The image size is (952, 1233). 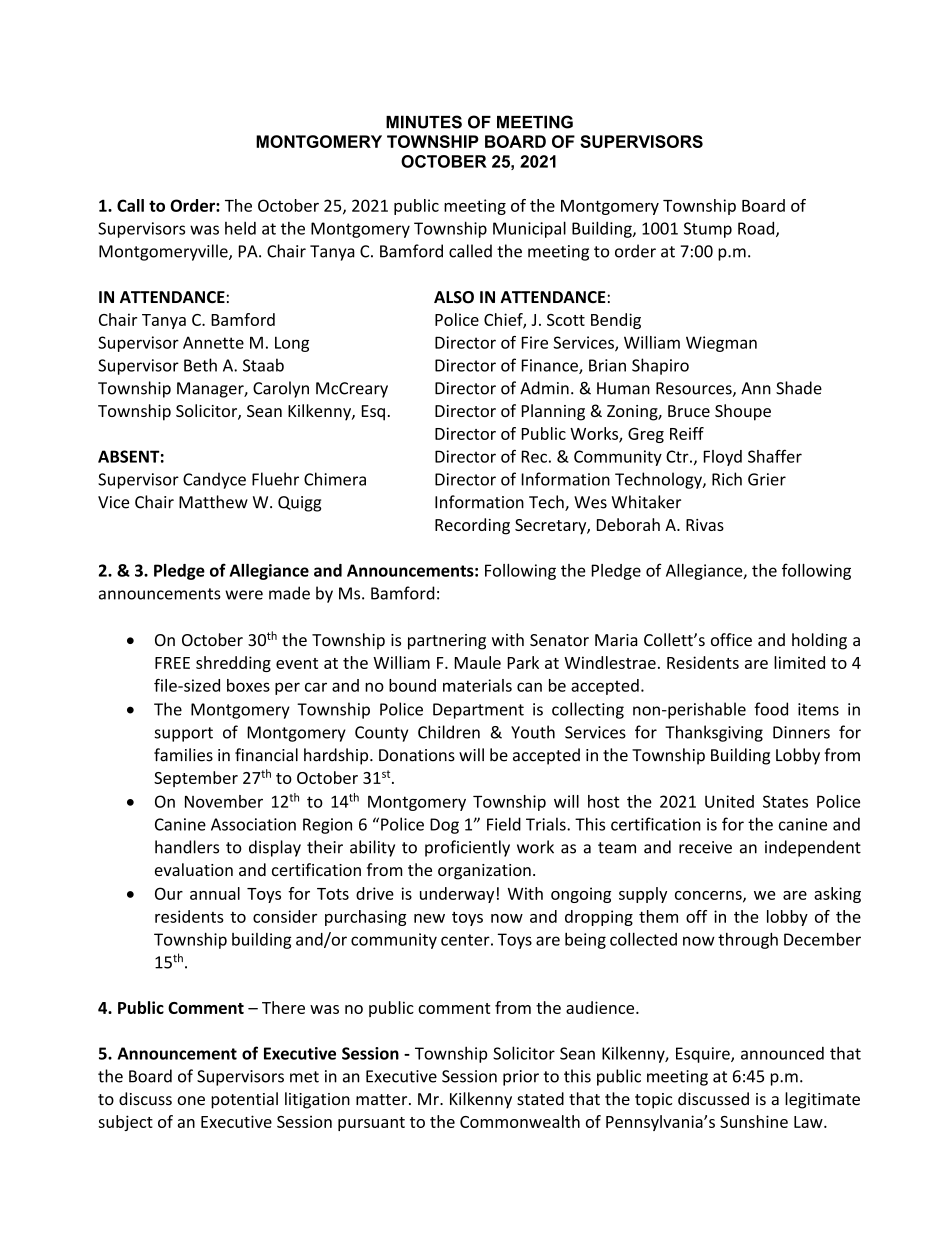 What do you see at coordinates (191, 1101) in the screenshot?
I see `one` at bounding box center [191, 1101].
